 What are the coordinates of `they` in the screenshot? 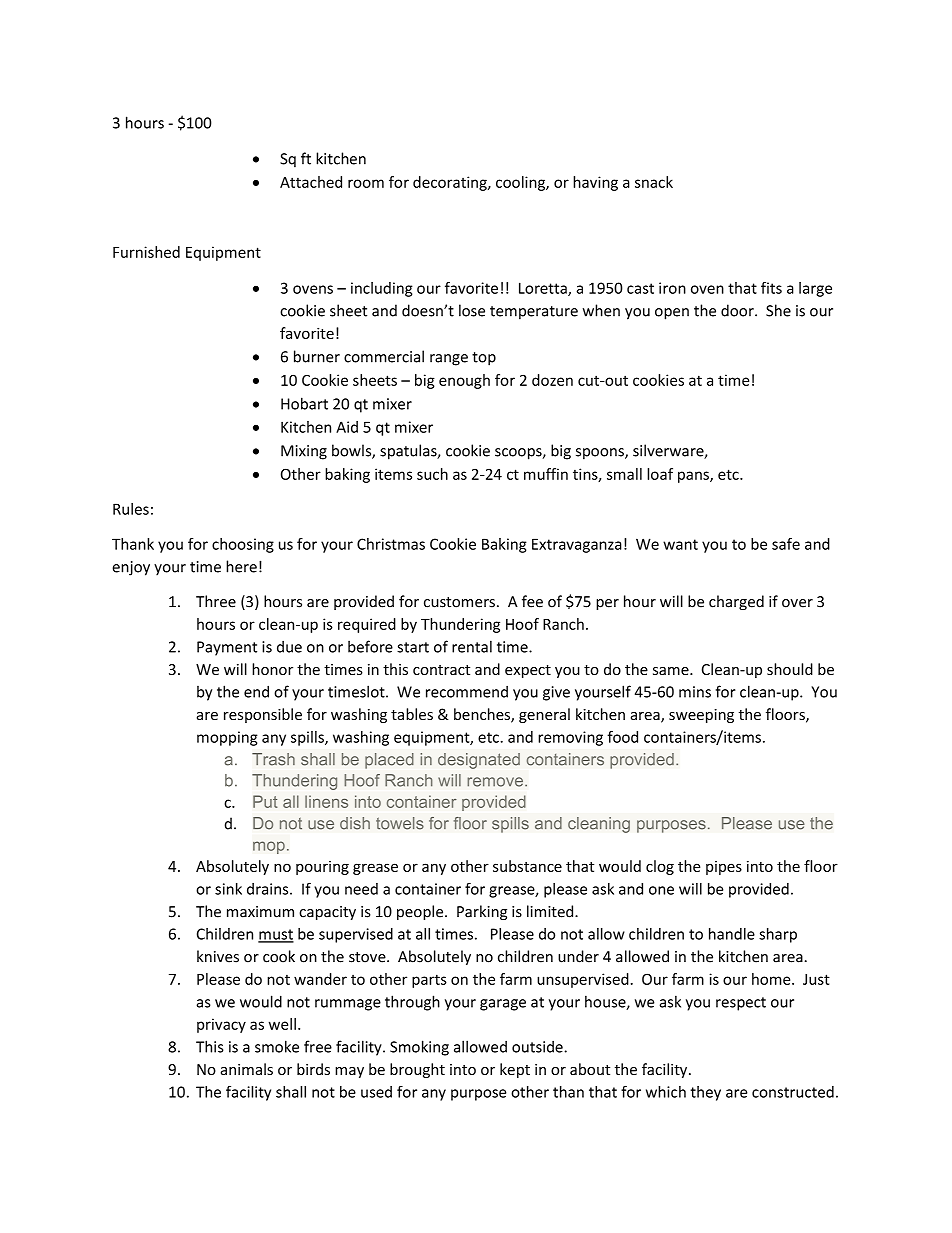 It's located at (705, 1093).
